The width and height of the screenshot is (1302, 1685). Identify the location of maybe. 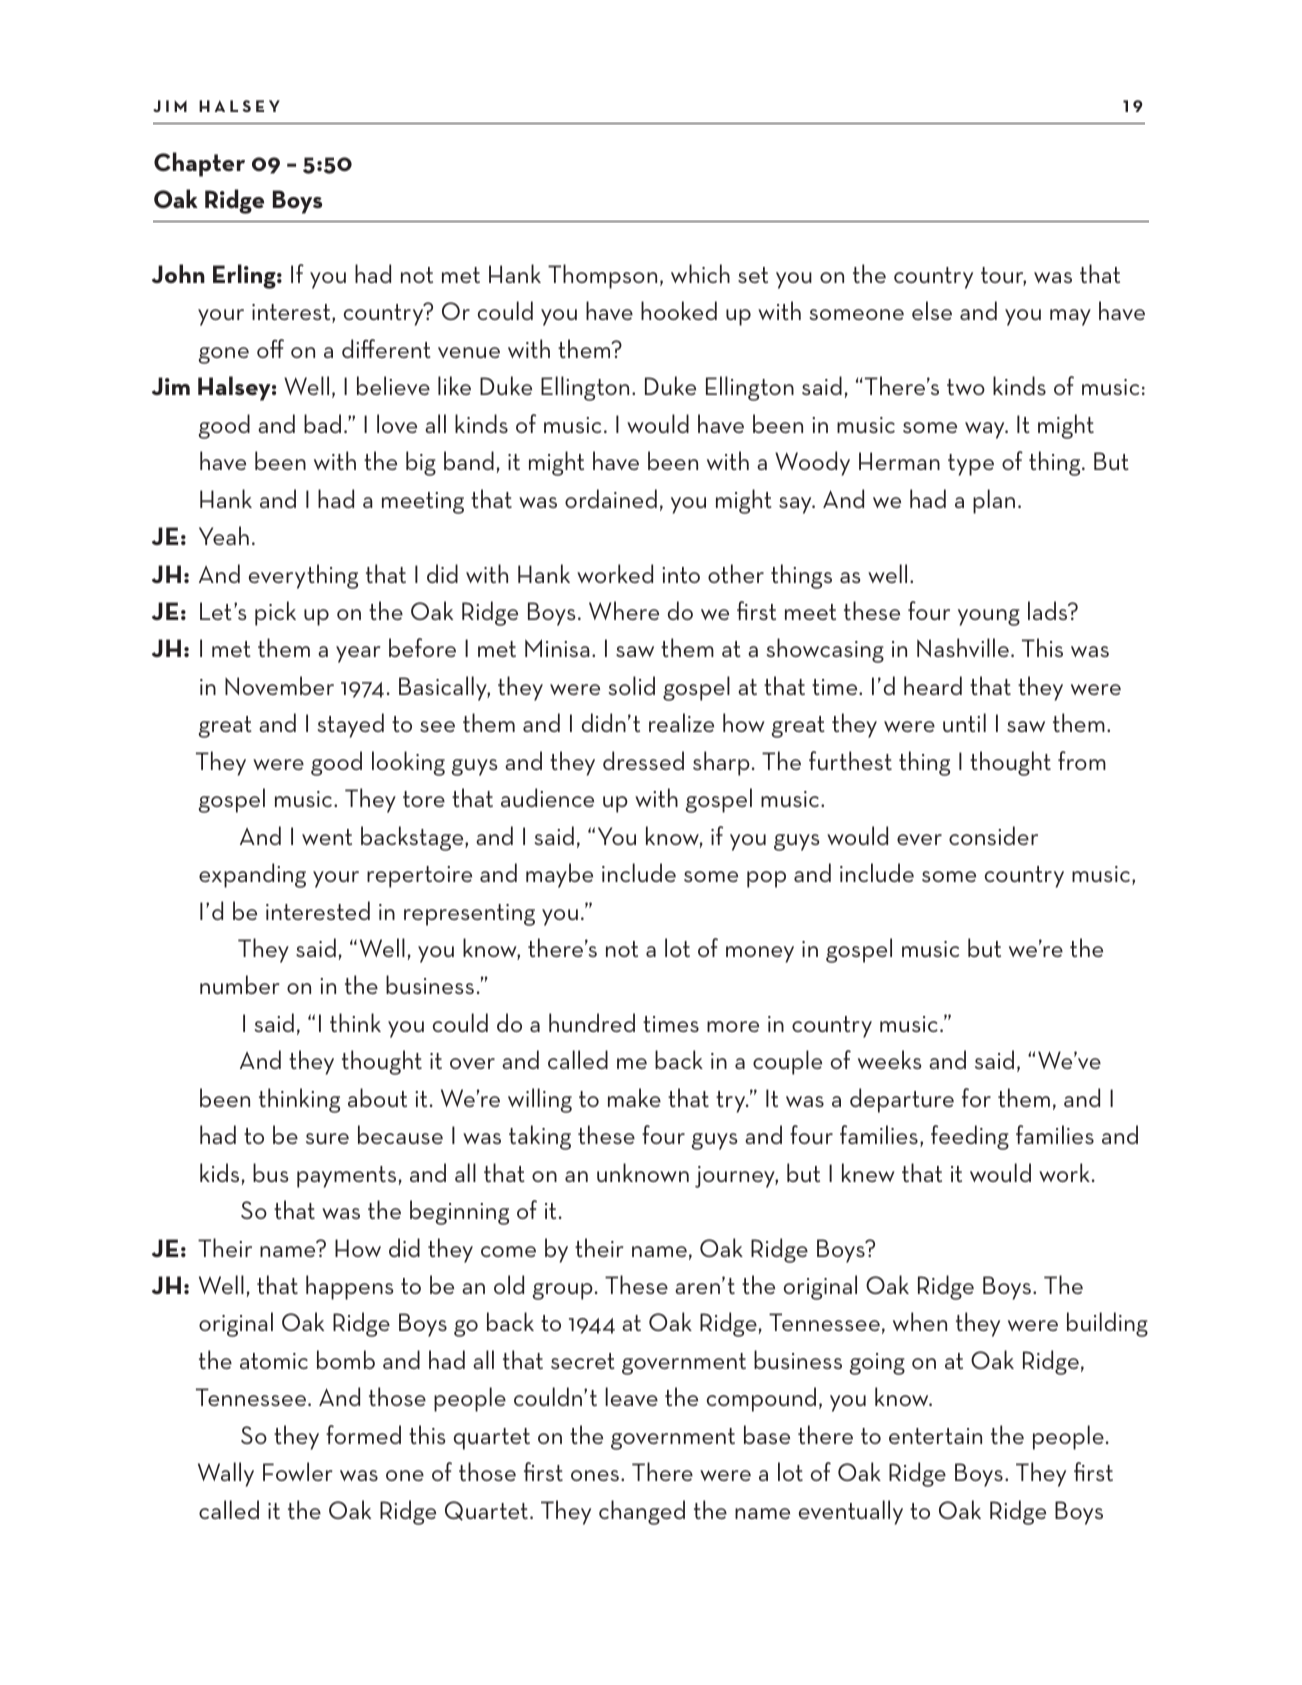
(559, 875).
